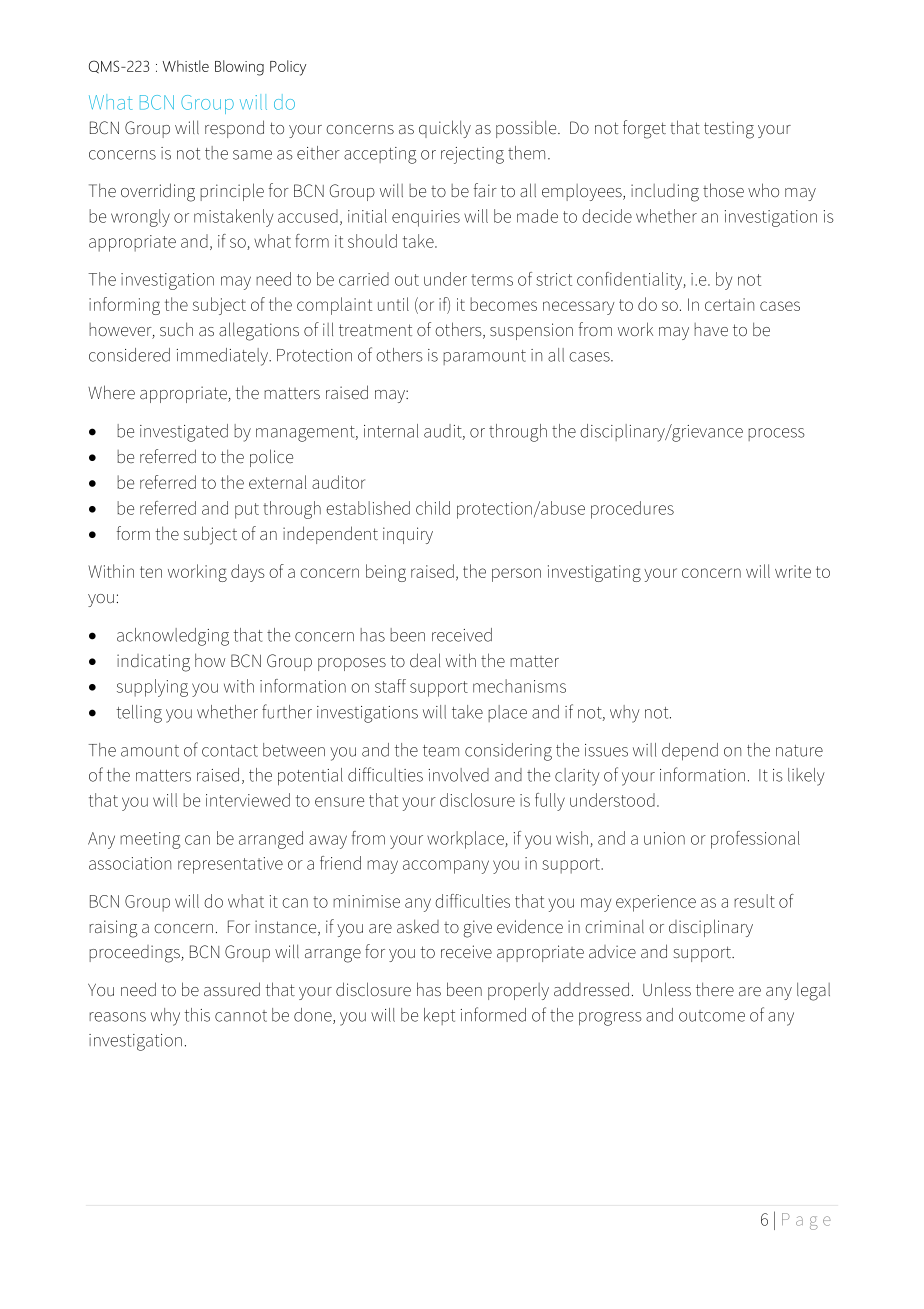  I want to click on inquiry, so click(408, 535).
